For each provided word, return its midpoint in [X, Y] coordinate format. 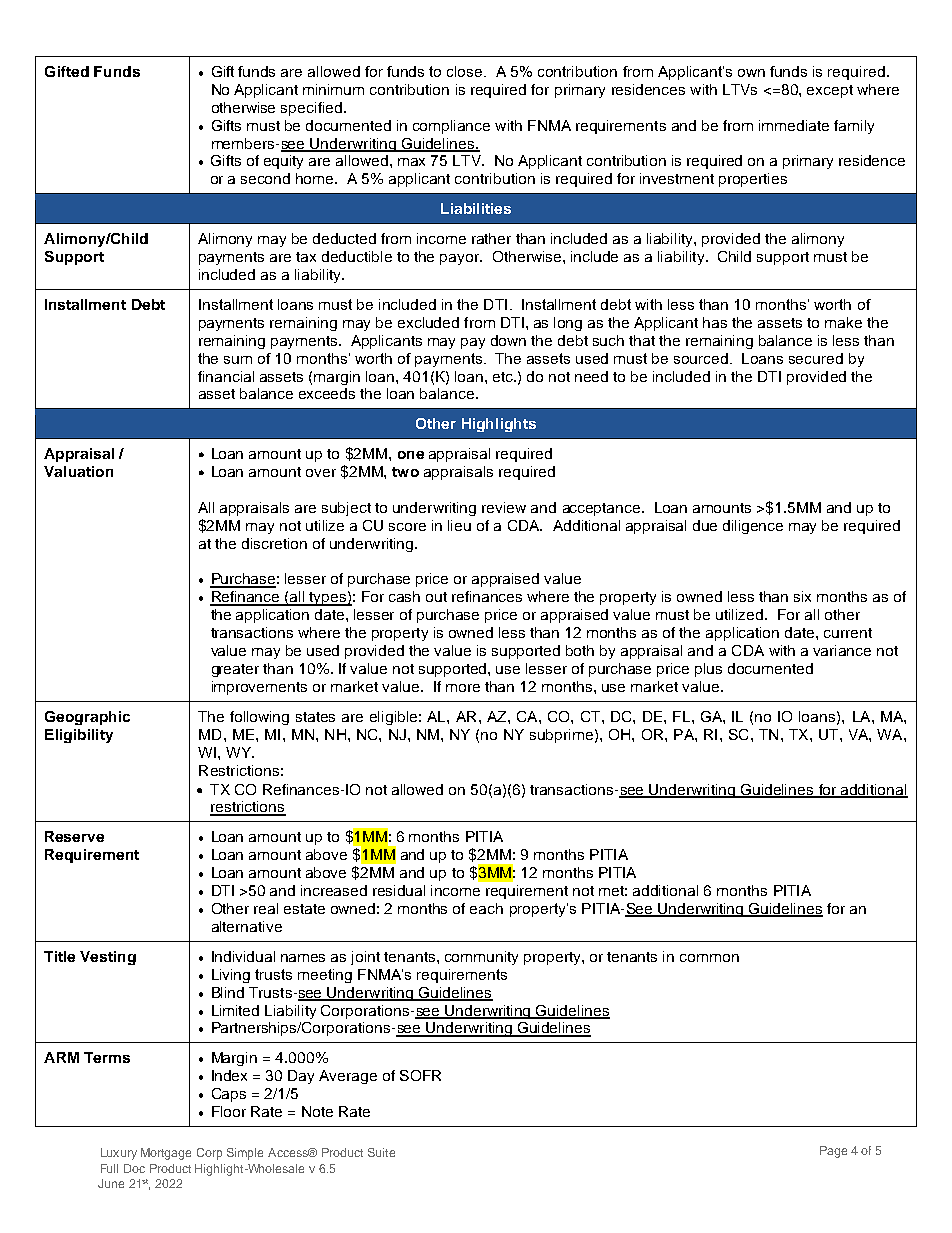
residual [399, 890]
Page [833, 1152]
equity [283, 162]
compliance [451, 127]
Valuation [78, 471]
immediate [794, 125]
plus [708, 670]
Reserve [74, 836]
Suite [381, 1152]
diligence [753, 527]
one [411, 455]
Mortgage [166, 1154]
